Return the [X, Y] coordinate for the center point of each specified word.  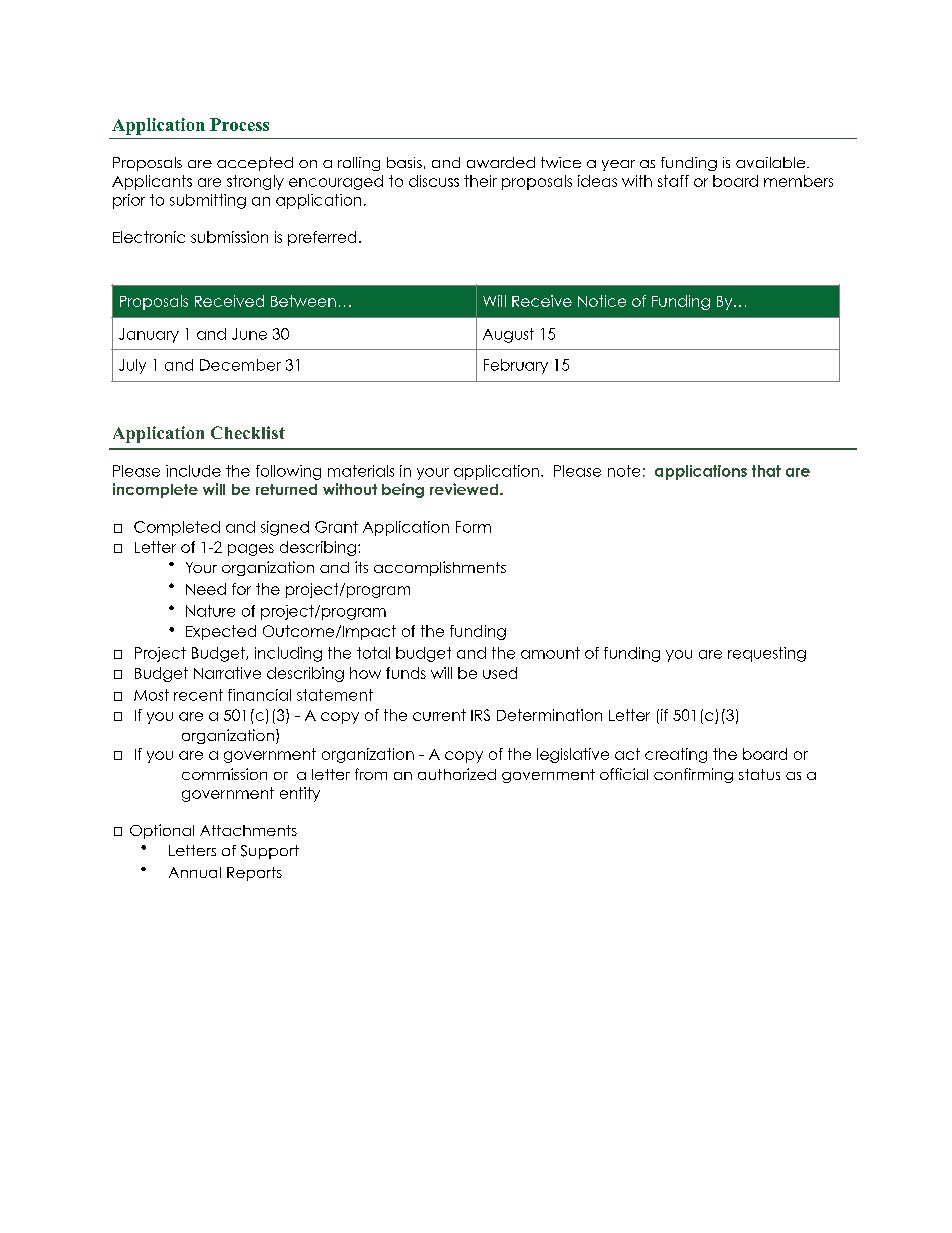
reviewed [465, 489]
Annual [195, 872]
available [772, 162]
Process [239, 124]
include [193, 471]
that [766, 471]
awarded [501, 162]
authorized [457, 774]
